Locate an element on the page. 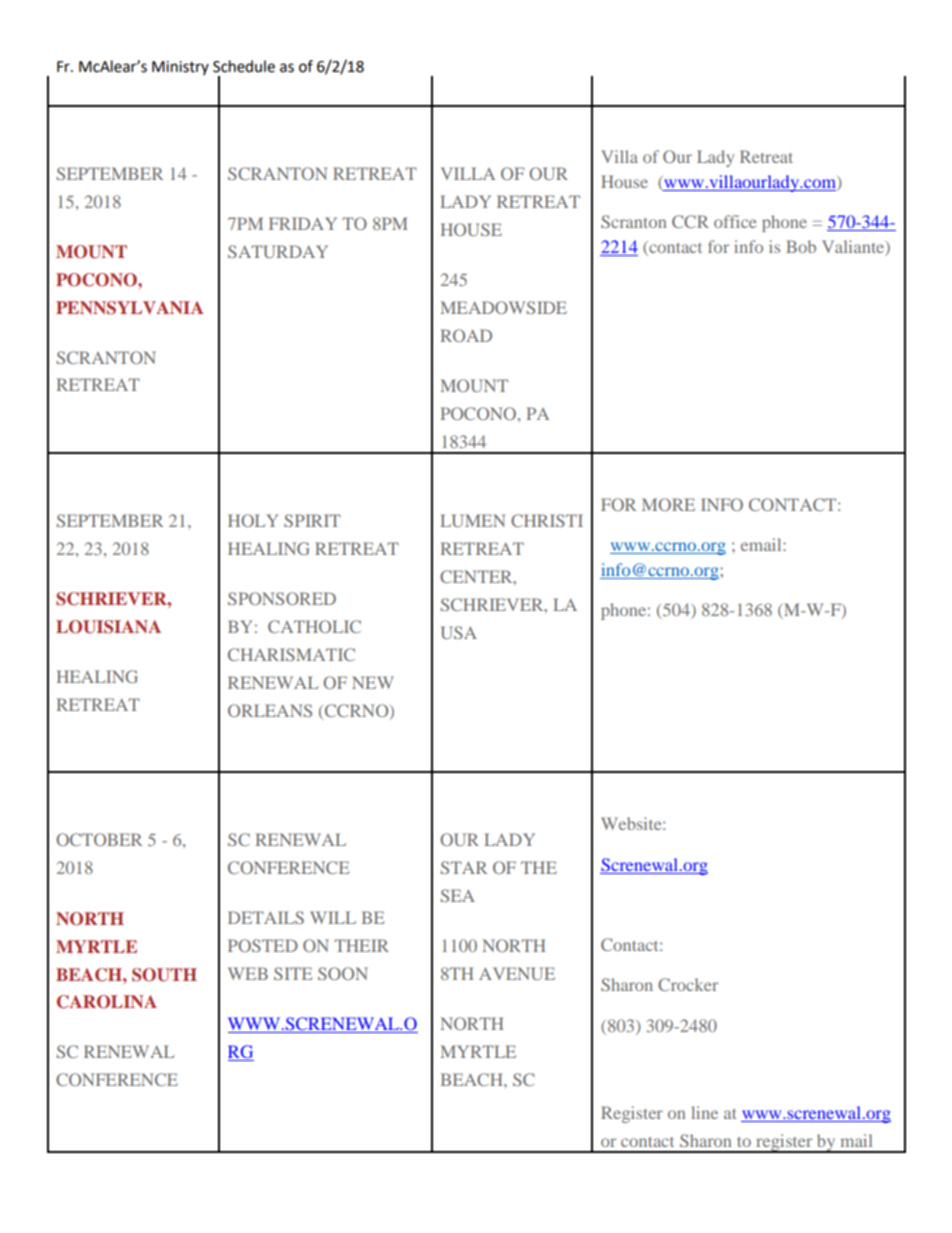 The image size is (952, 1233). USA is located at coordinates (459, 632).
